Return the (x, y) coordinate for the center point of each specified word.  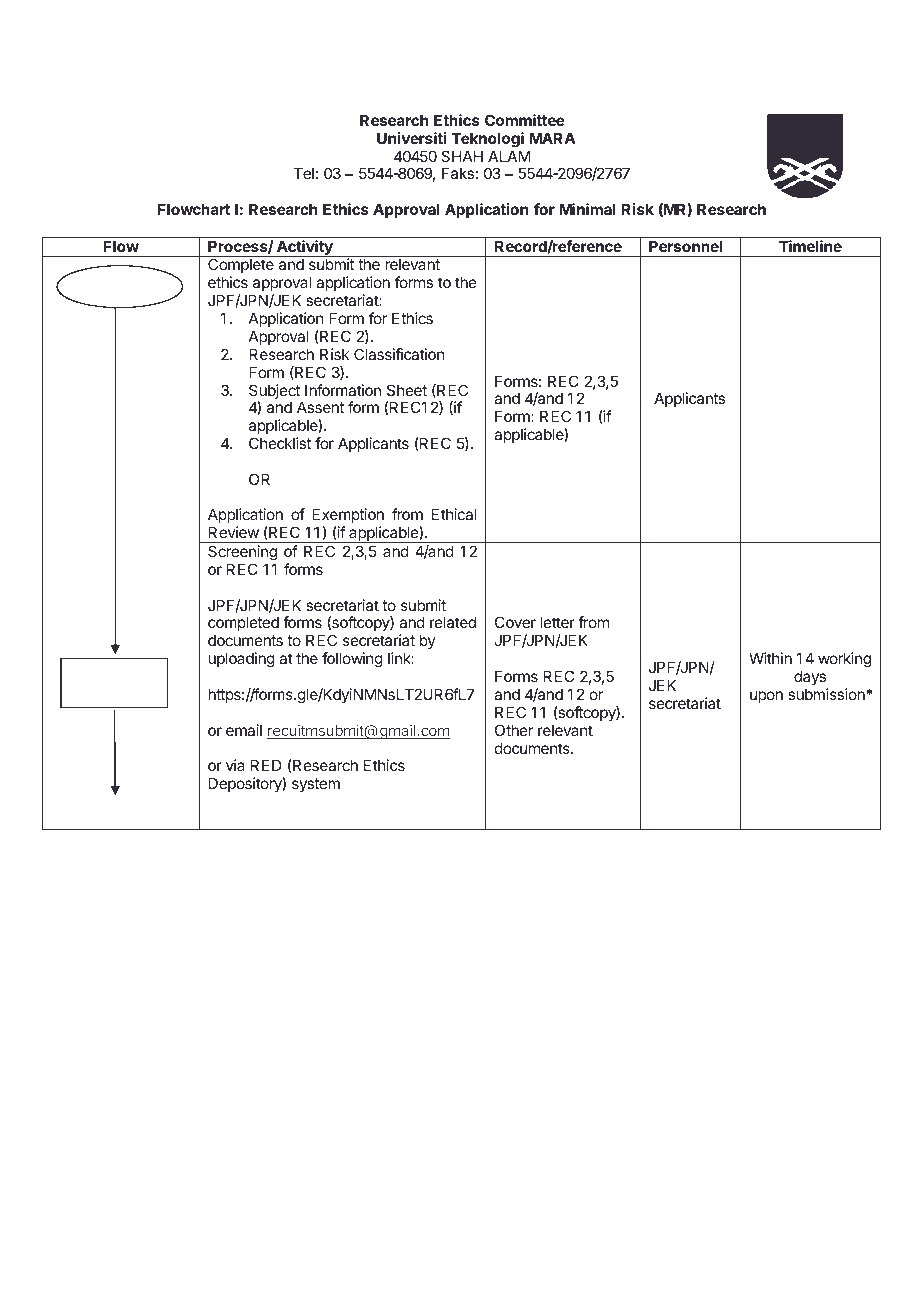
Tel (304, 173)
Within (770, 658)
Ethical (454, 514)
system (316, 785)
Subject (275, 393)
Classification (399, 354)
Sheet (407, 390)
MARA (552, 138)
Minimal (587, 209)
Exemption (348, 517)
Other (514, 730)
